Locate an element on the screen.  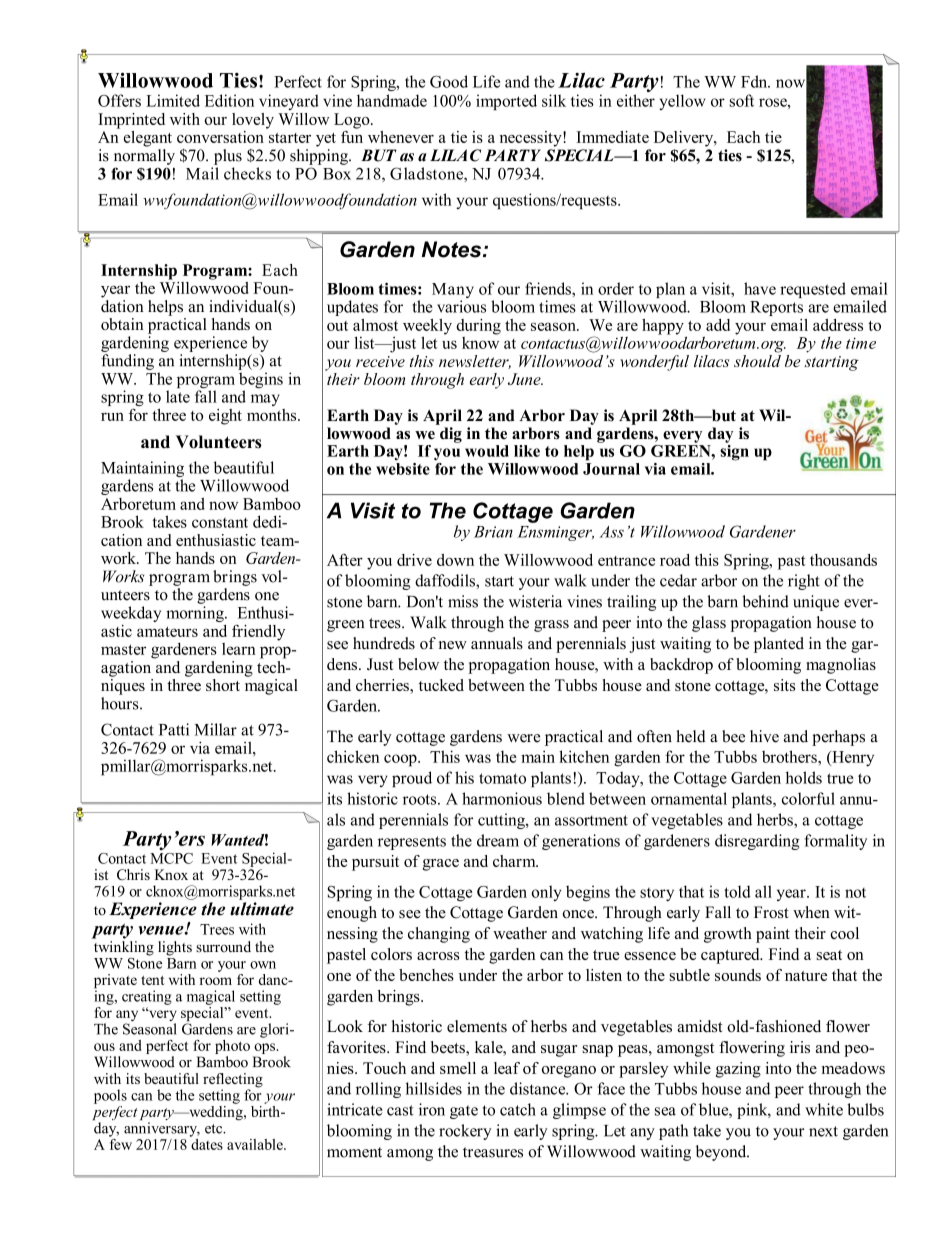
next is located at coordinates (823, 1131).
